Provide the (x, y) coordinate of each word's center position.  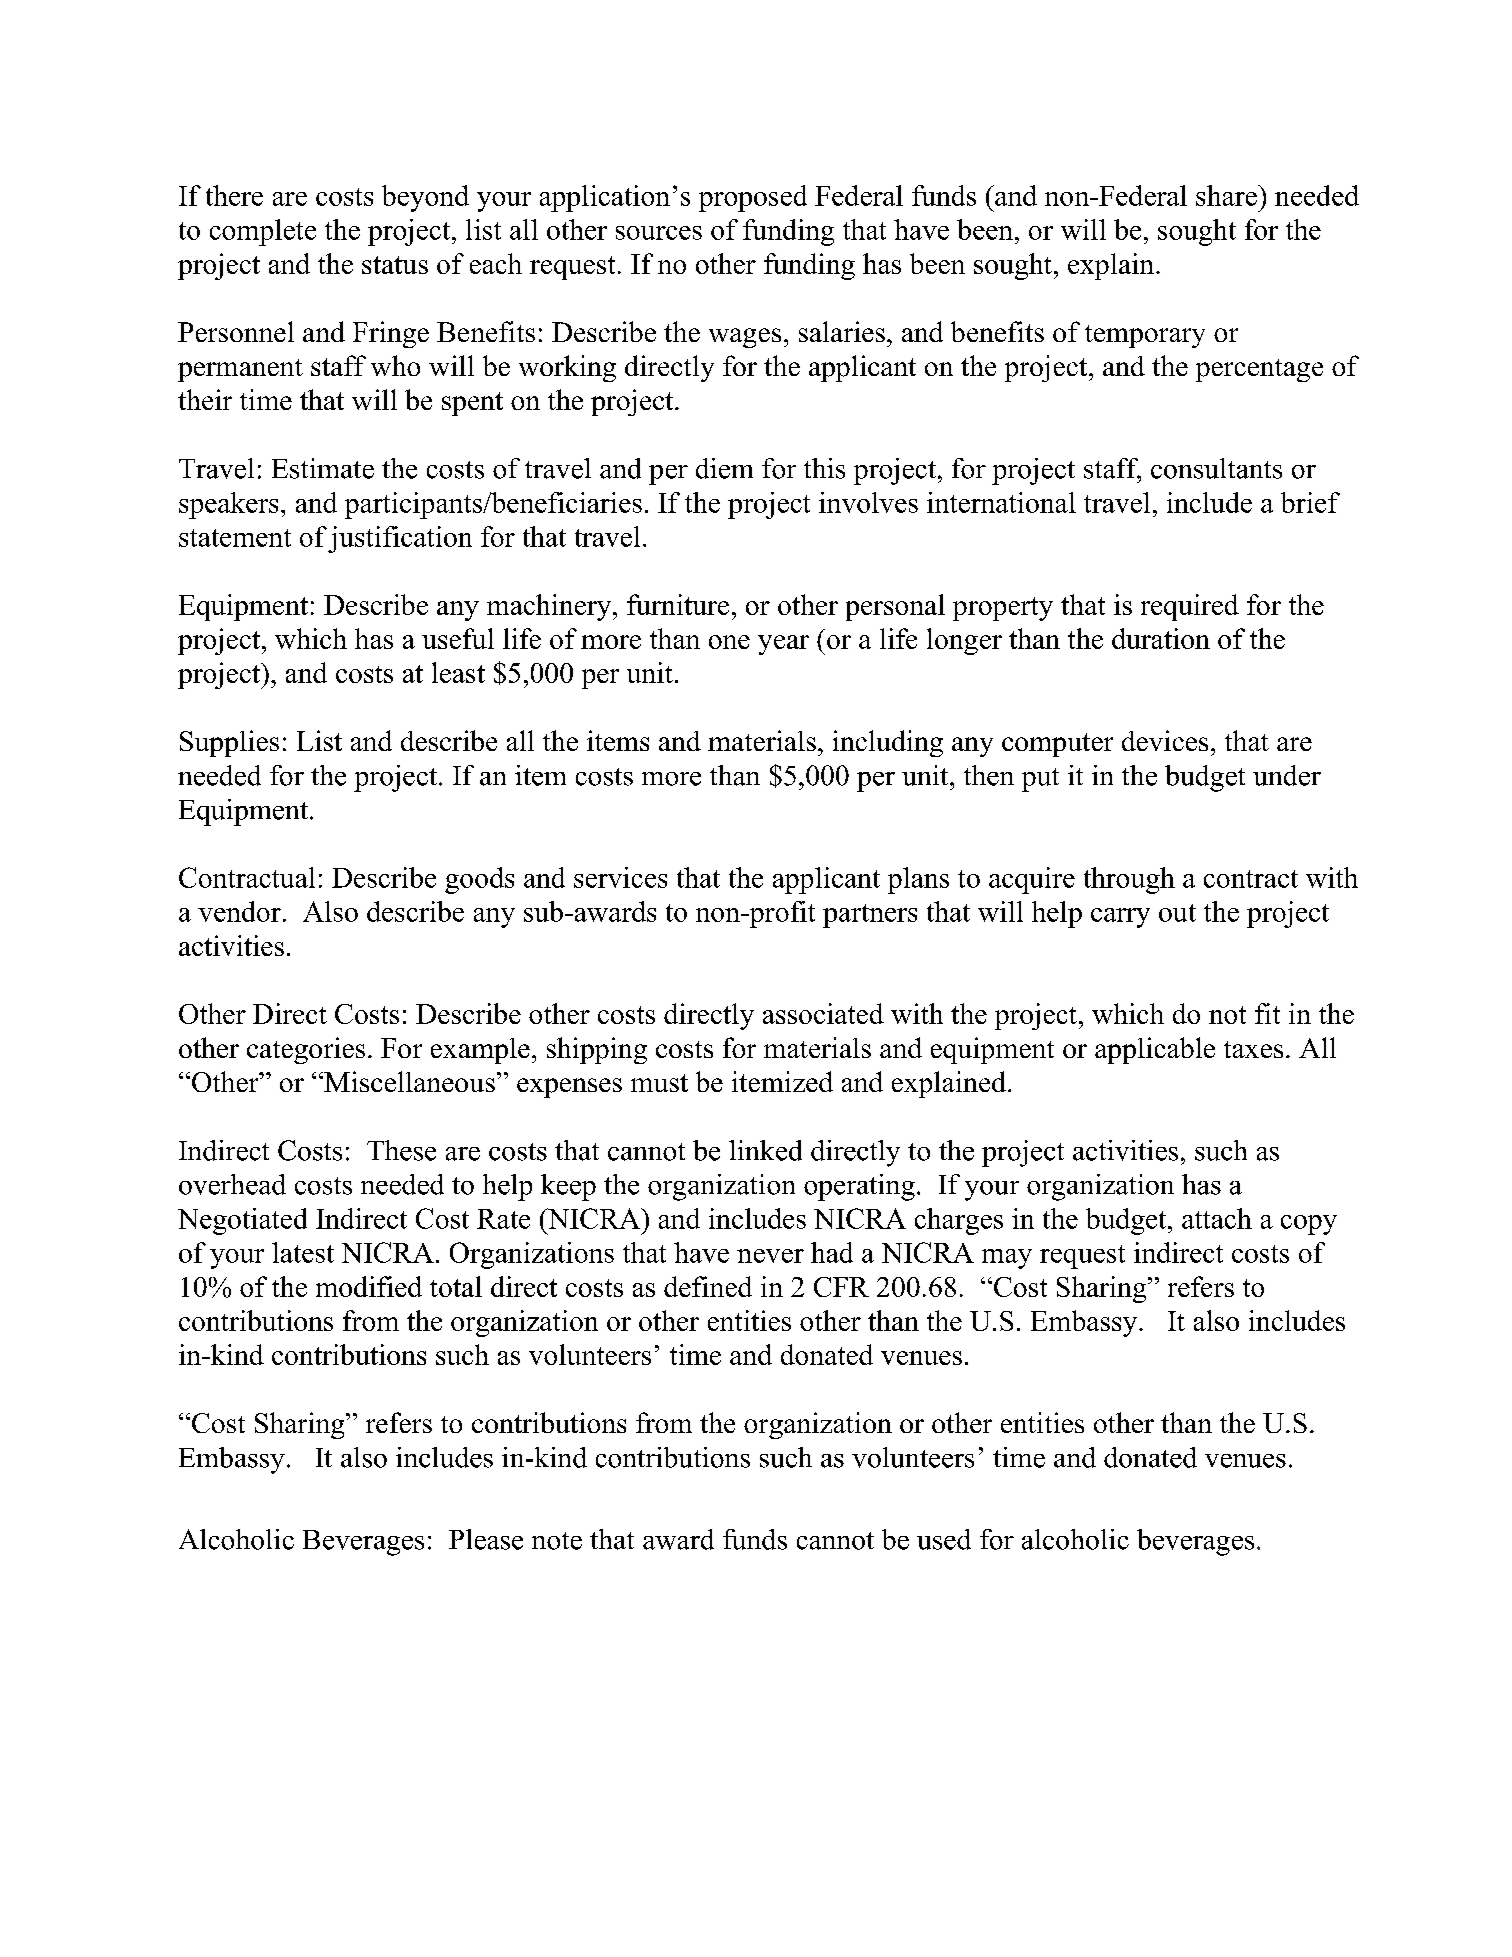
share (1227, 195)
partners (870, 916)
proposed (753, 198)
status (395, 265)
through (1129, 880)
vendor (239, 911)
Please (486, 1539)
